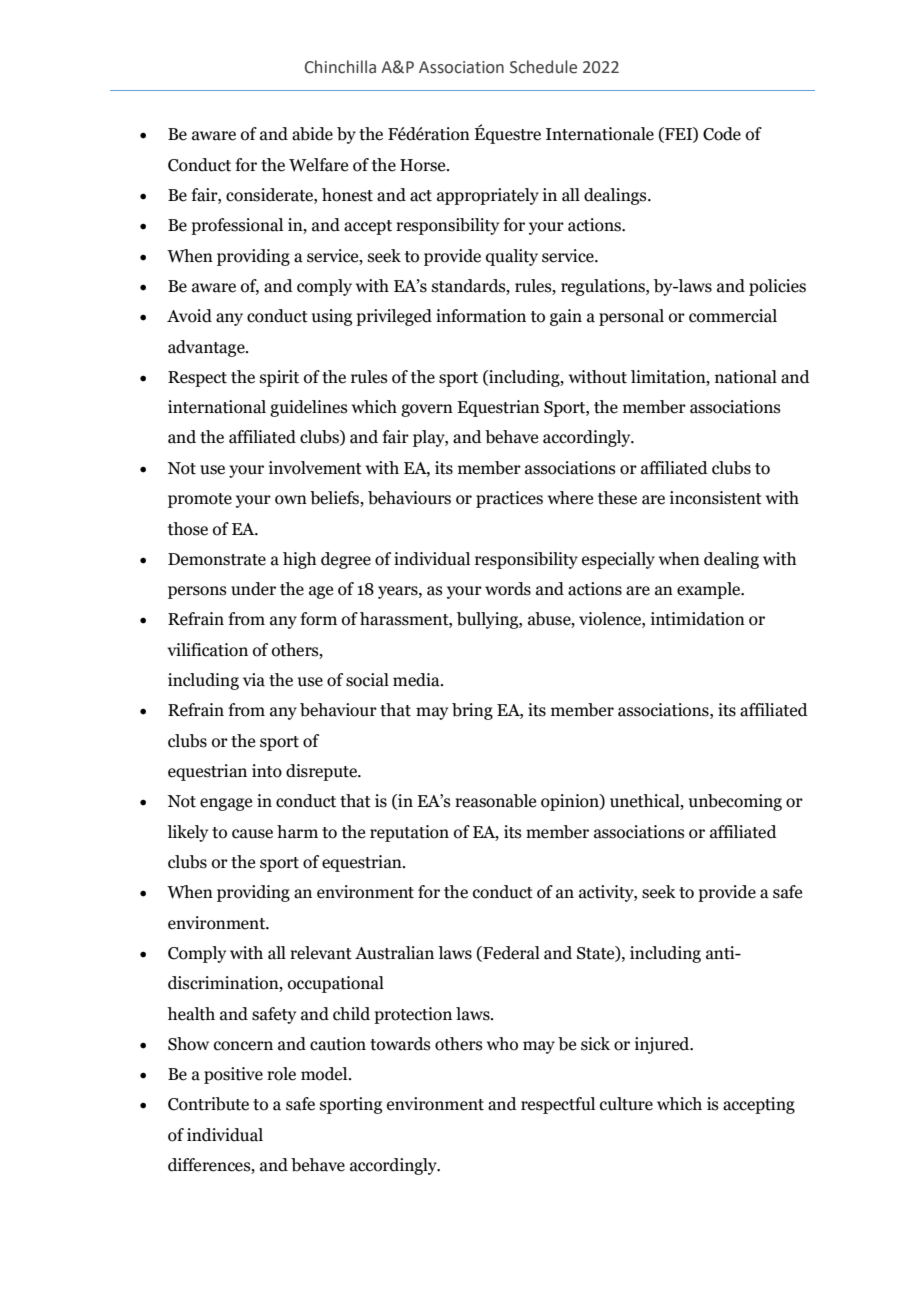 The image size is (924, 1309). What do you see at coordinates (281, 1074) in the screenshot?
I see `role` at bounding box center [281, 1074].
